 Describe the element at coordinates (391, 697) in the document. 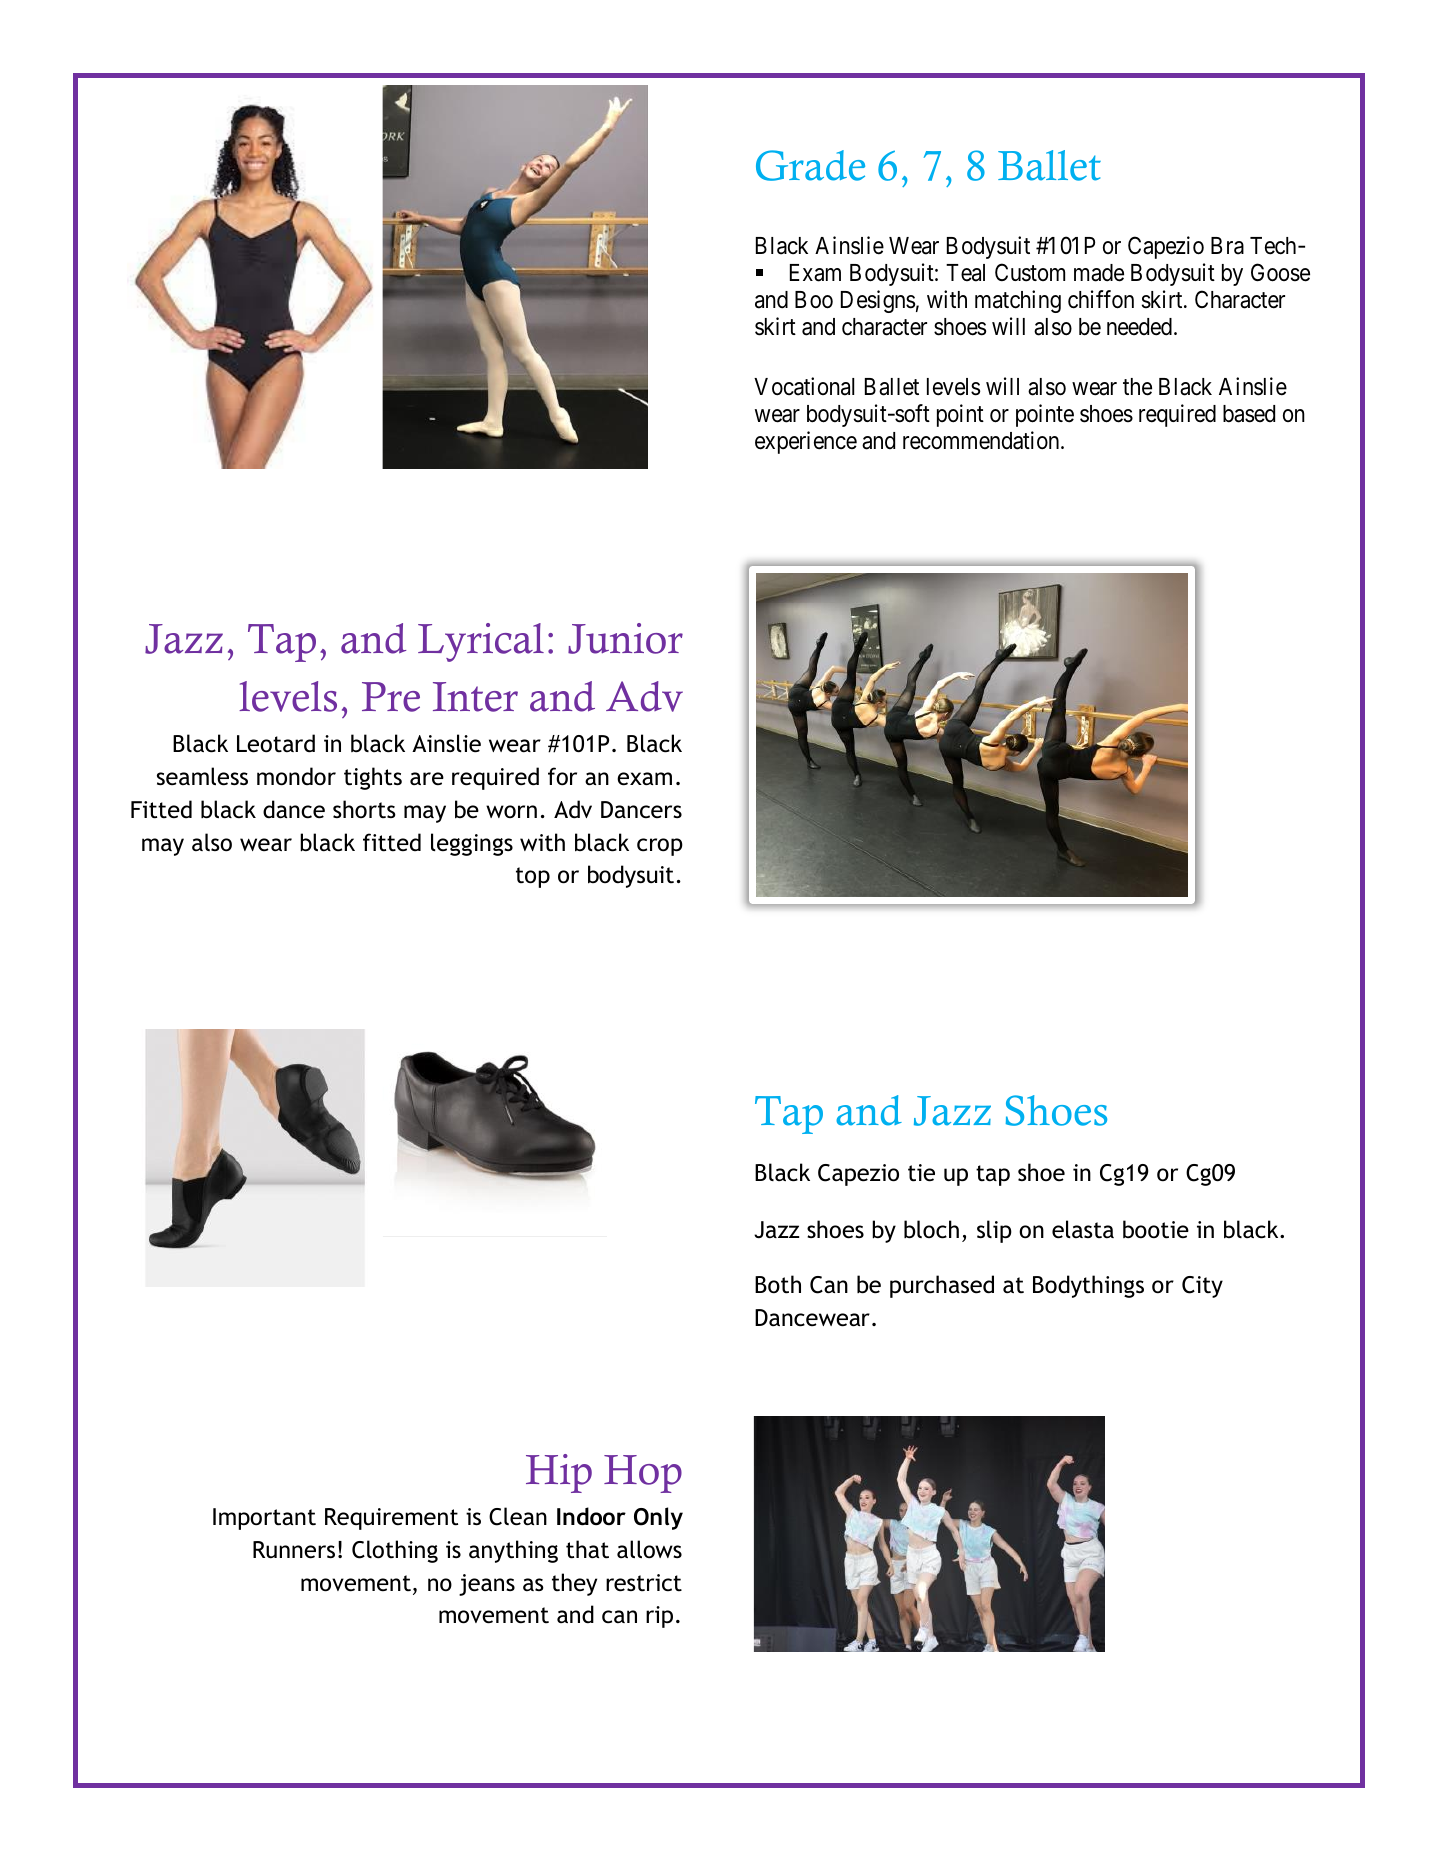

I see `Pre` at that location.
